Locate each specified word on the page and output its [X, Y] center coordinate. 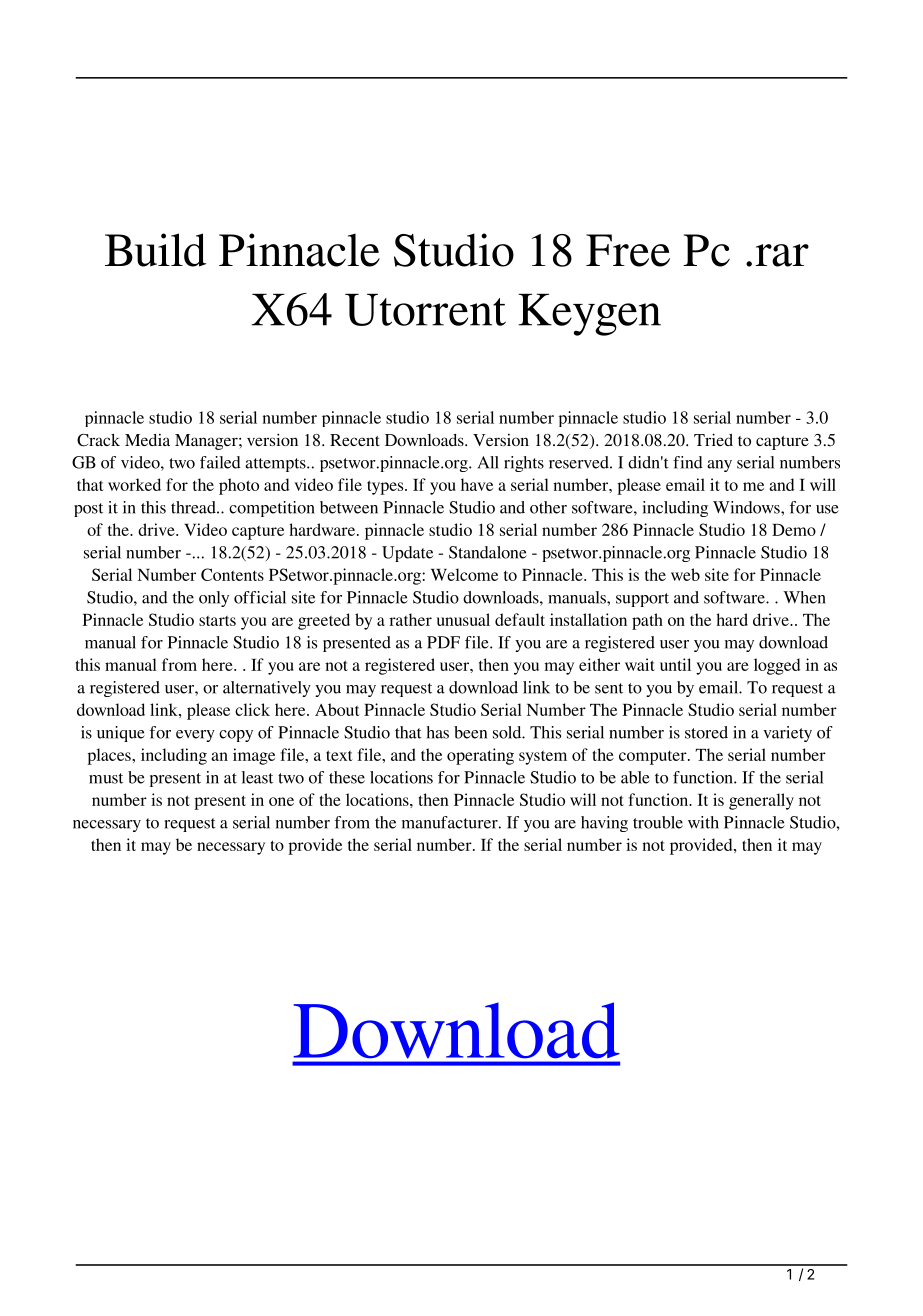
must [106, 778]
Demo [794, 530]
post [88, 510]
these [347, 777]
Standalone [488, 552]
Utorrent [425, 310]
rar [782, 255]
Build [155, 250]
